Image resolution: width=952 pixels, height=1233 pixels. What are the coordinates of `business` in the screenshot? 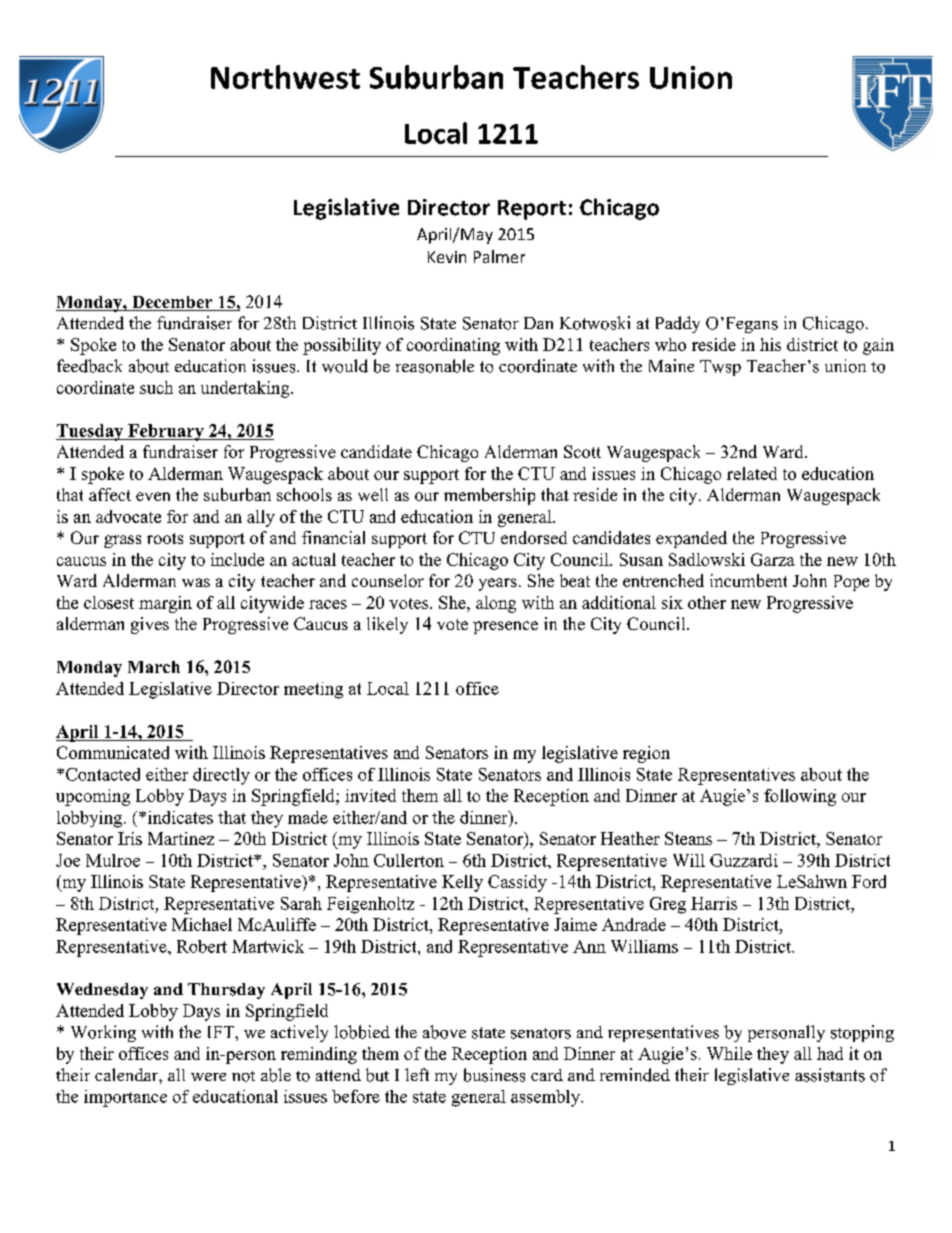 It's located at (494, 1075).
